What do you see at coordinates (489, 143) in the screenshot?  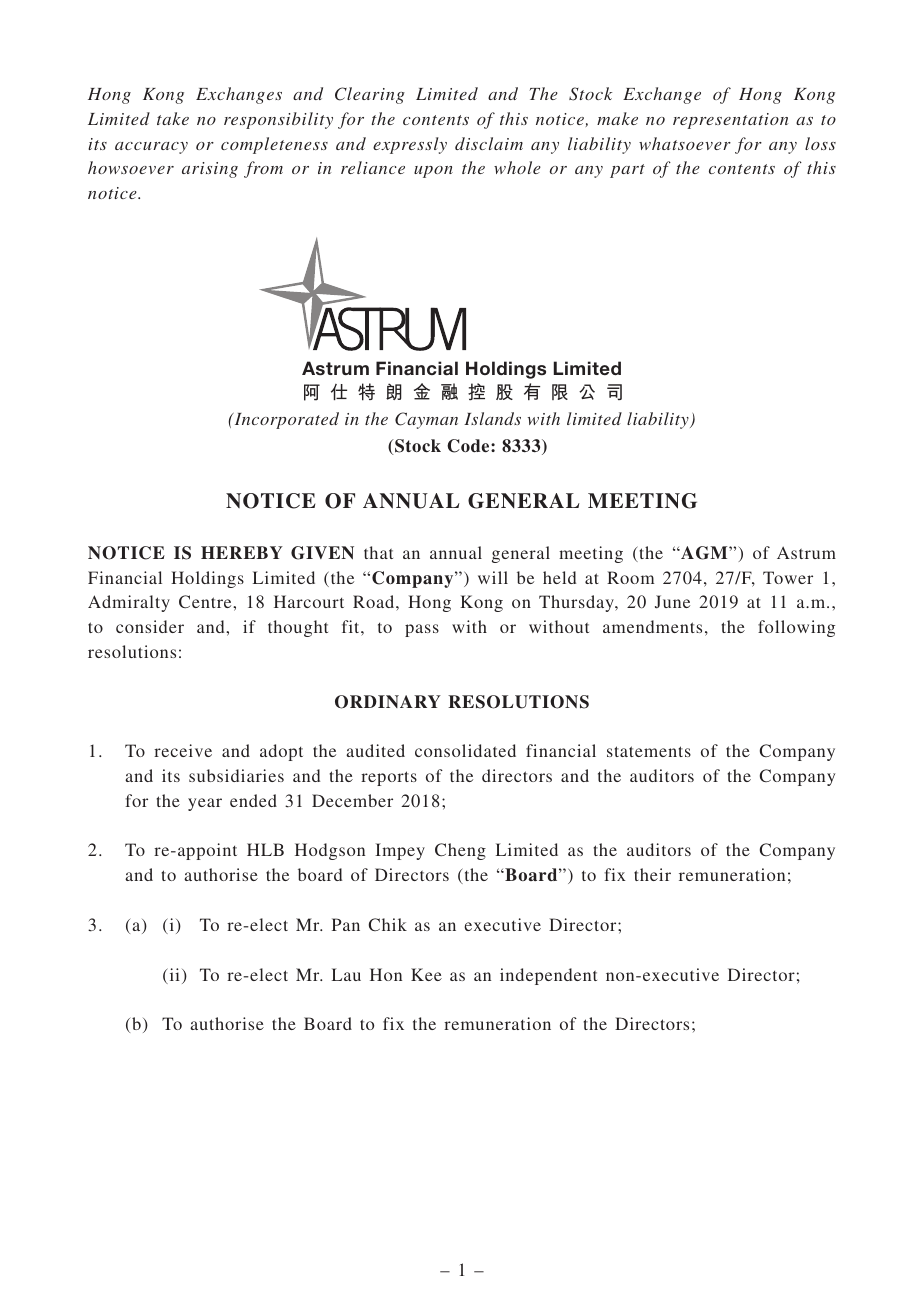 I see `disclaim` at bounding box center [489, 143].
